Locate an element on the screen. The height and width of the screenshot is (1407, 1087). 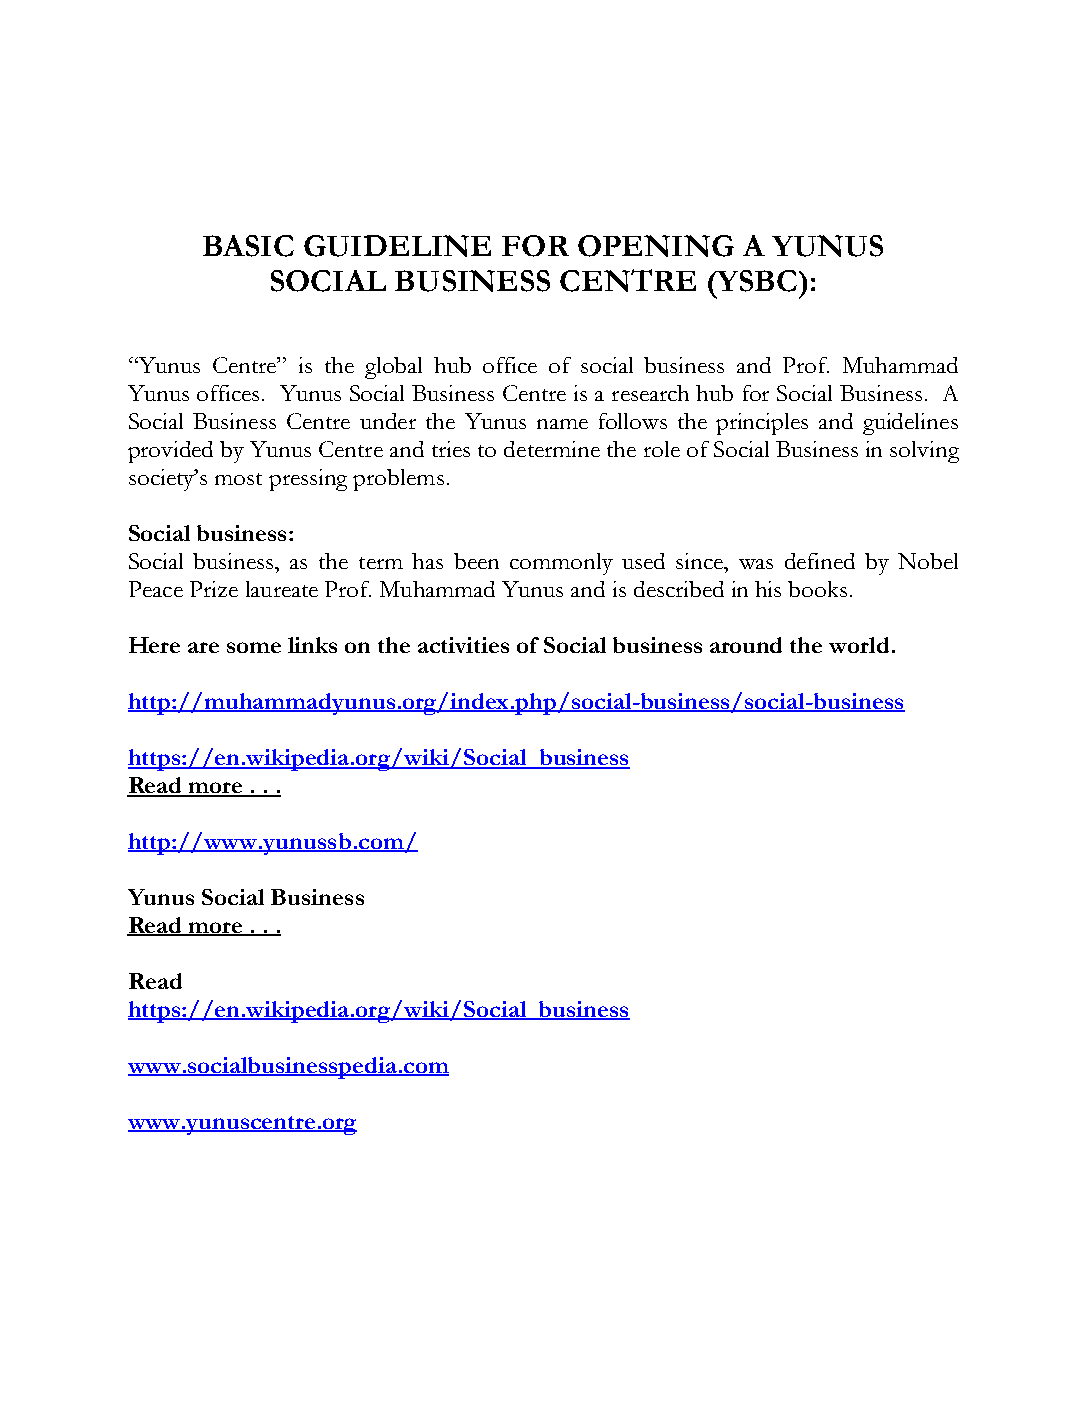
OPENING is located at coordinates (656, 246).
